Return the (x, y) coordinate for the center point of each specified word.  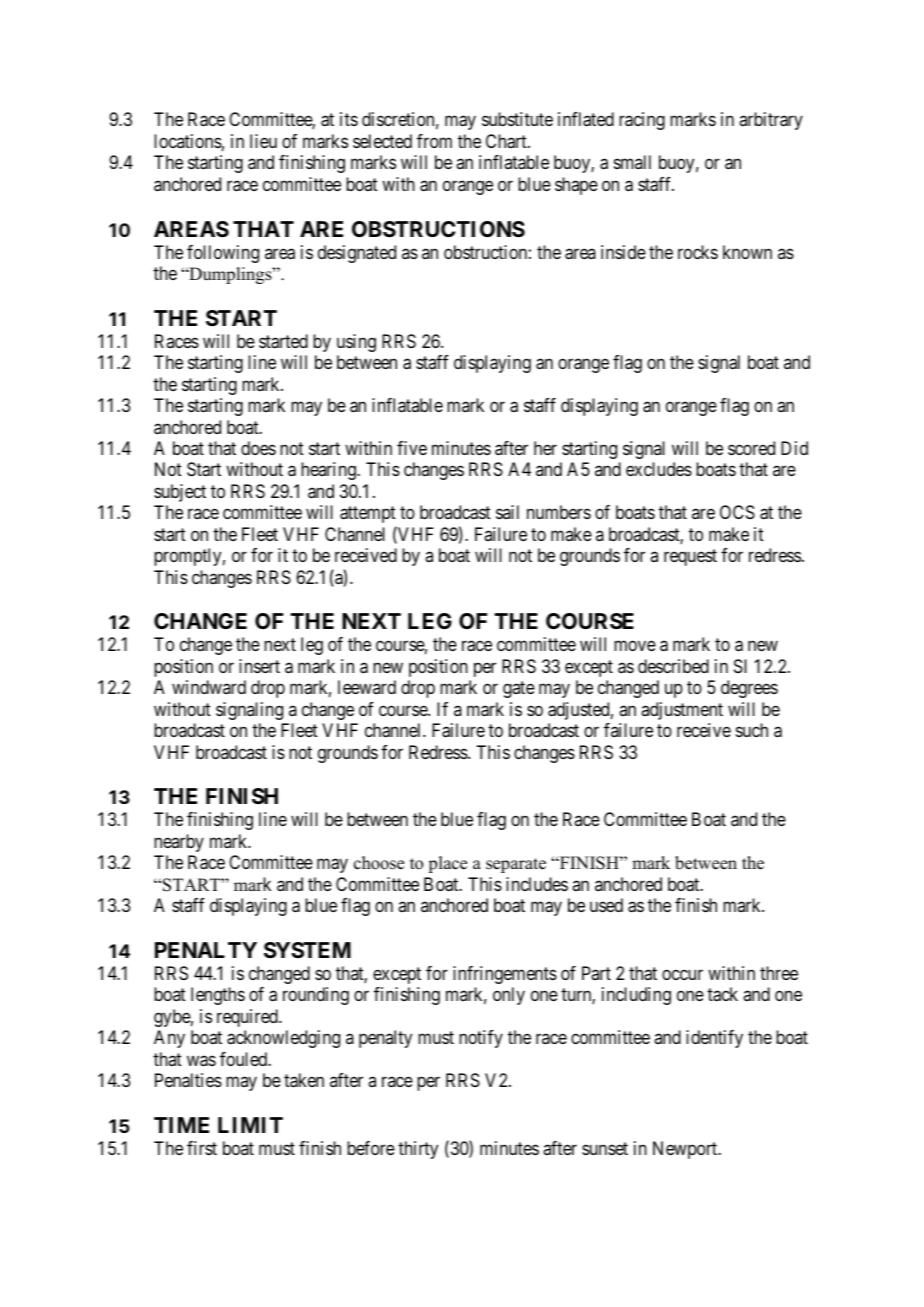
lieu (263, 141)
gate (519, 690)
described (673, 666)
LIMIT (250, 1125)
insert (259, 666)
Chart (507, 141)
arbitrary (771, 121)
